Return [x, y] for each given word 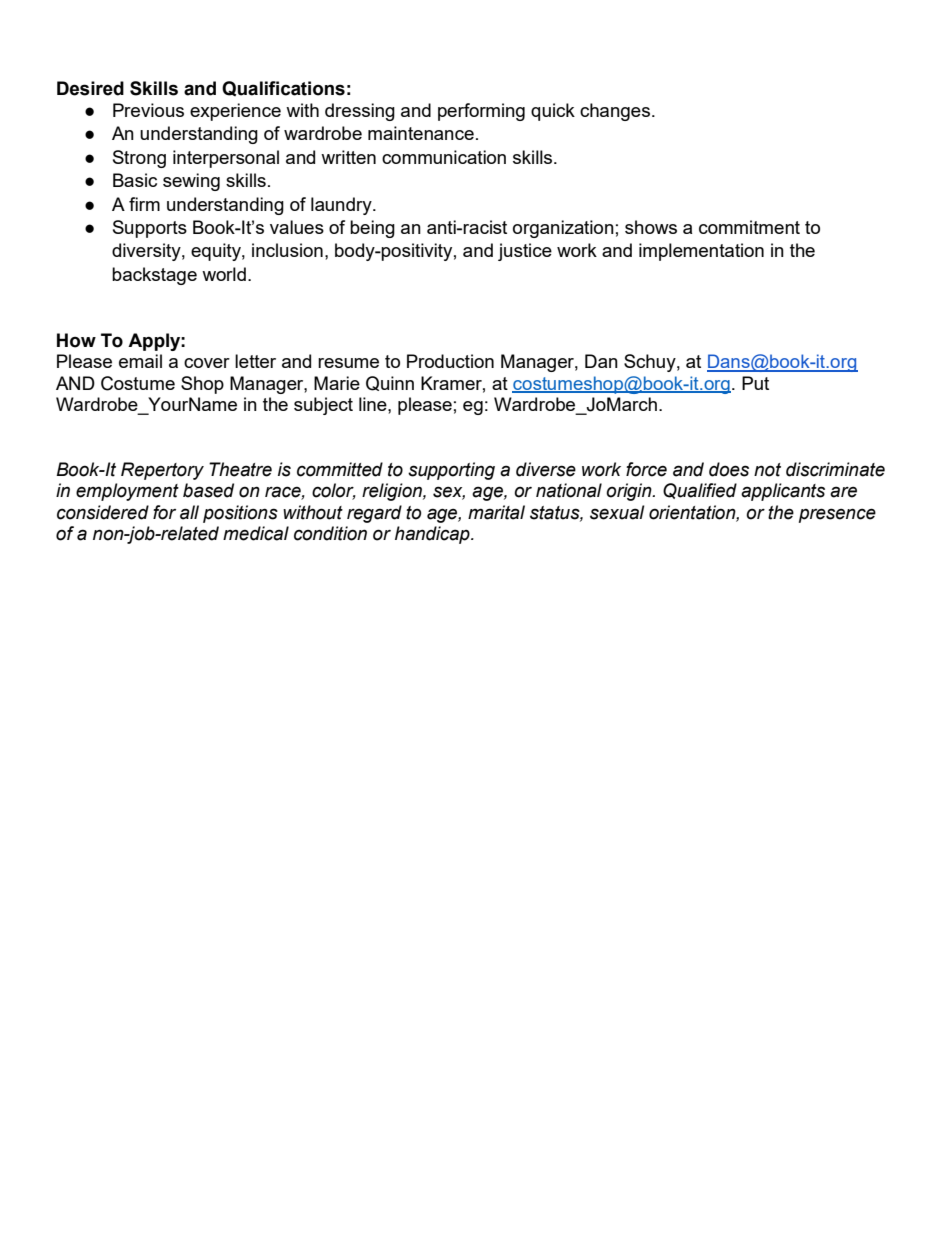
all [189, 512]
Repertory [162, 471]
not [767, 470]
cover [207, 363]
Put [755, 383]
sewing [191, 182]
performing [481, 112]
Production [450, 361]
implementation [701, 252]
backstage [154, 276]
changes [615, 112]
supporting [451, 471]
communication [444, 157]
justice [525, 252]
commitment [749, 227]
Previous [148, 110]
